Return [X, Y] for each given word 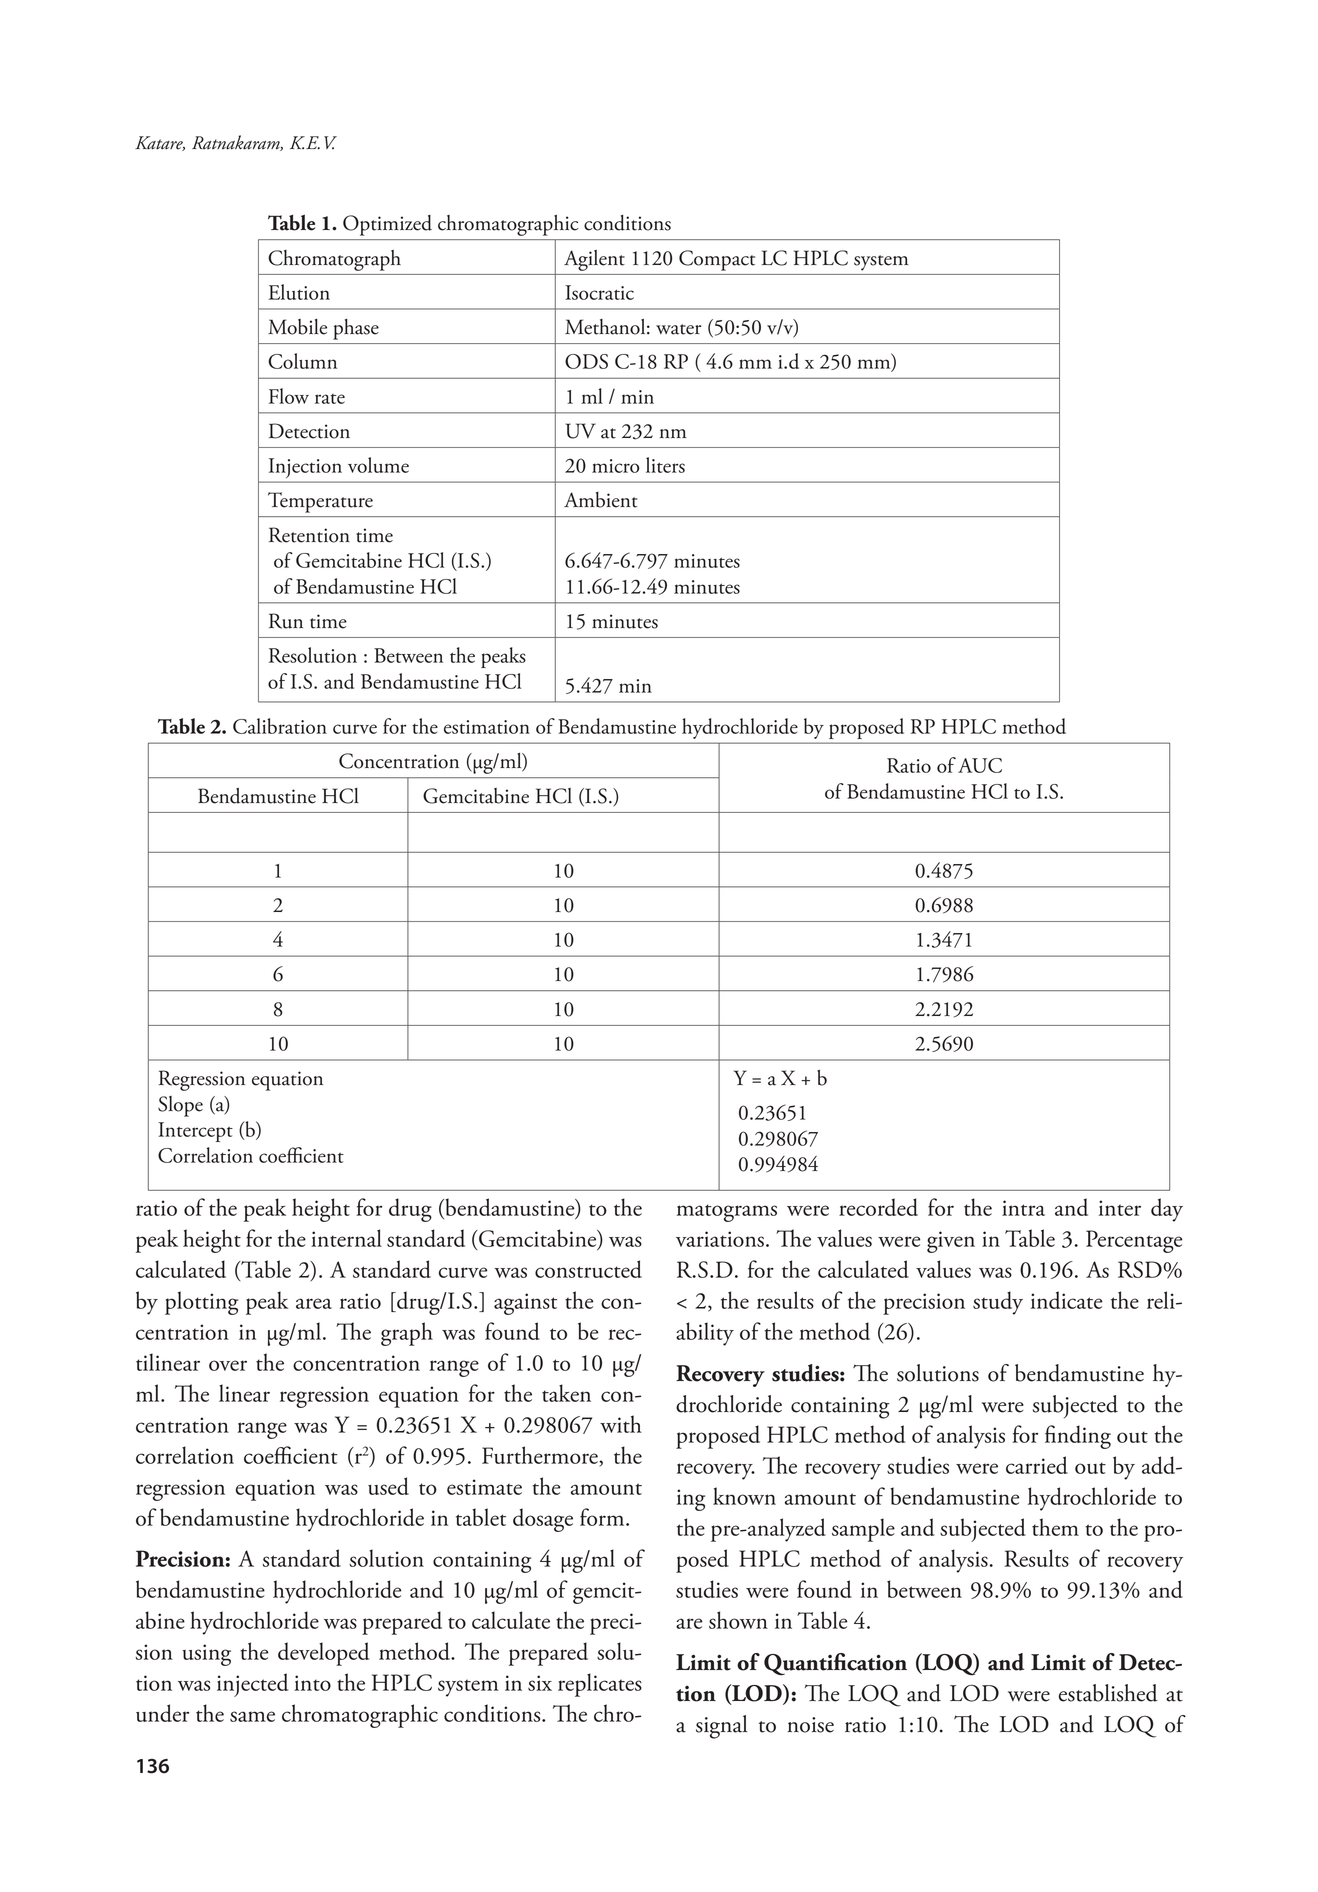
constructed [588, 1269]
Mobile [297, 327]
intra [1023, 1208]
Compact [717, 260]
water [678, 329]
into [312, 1683]
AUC [980, 765]
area [314, 1303]
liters [665, 465]
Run [286, 621]
